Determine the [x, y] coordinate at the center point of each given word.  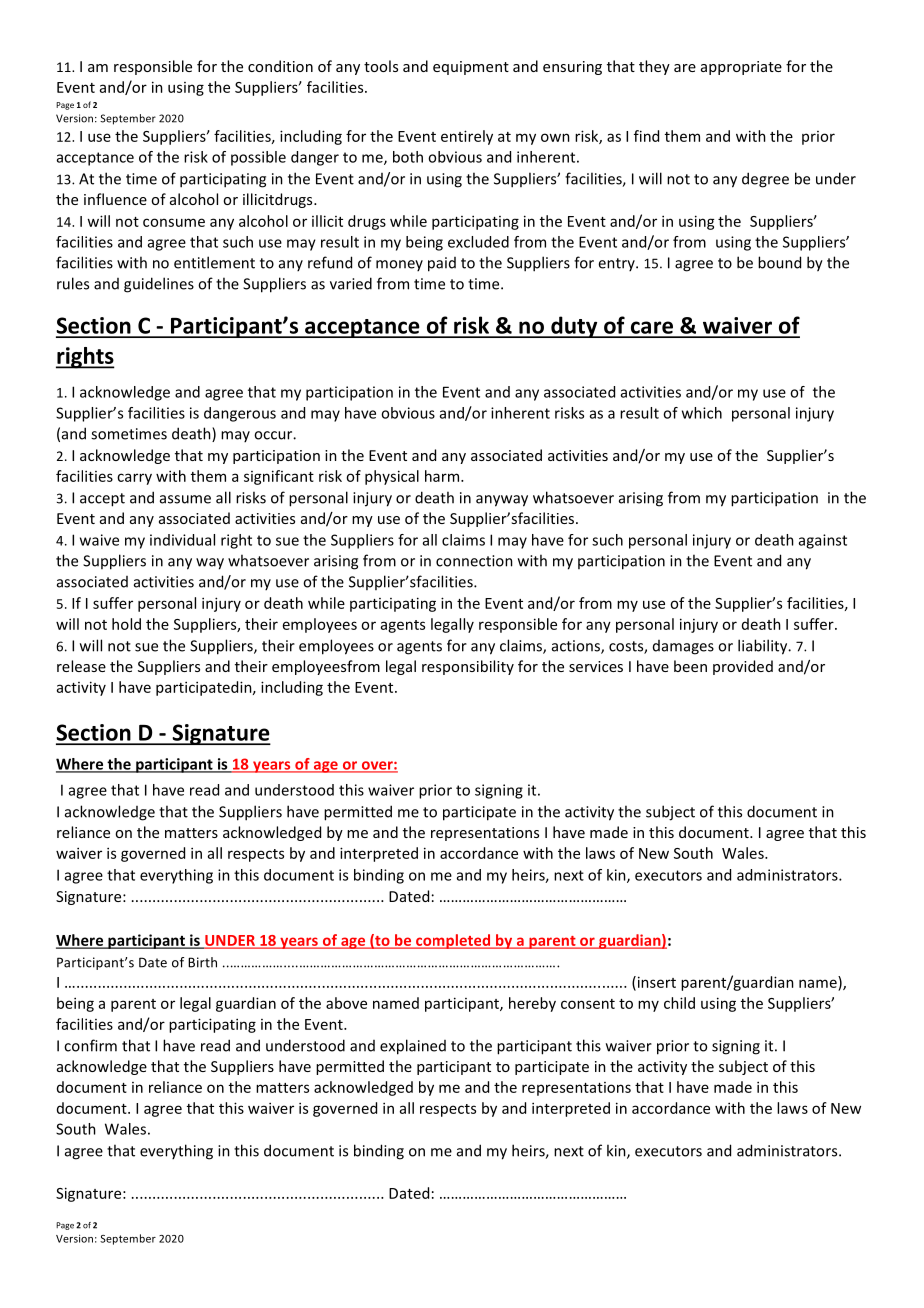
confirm [90, 1045]
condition [280, 66]
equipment [471, 68]
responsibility [468, 667]
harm [443, 476]
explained [413, 1047]
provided [743, 667]
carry [134, 479]
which [702, 413]
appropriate [741, 68]
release [81, 666]
